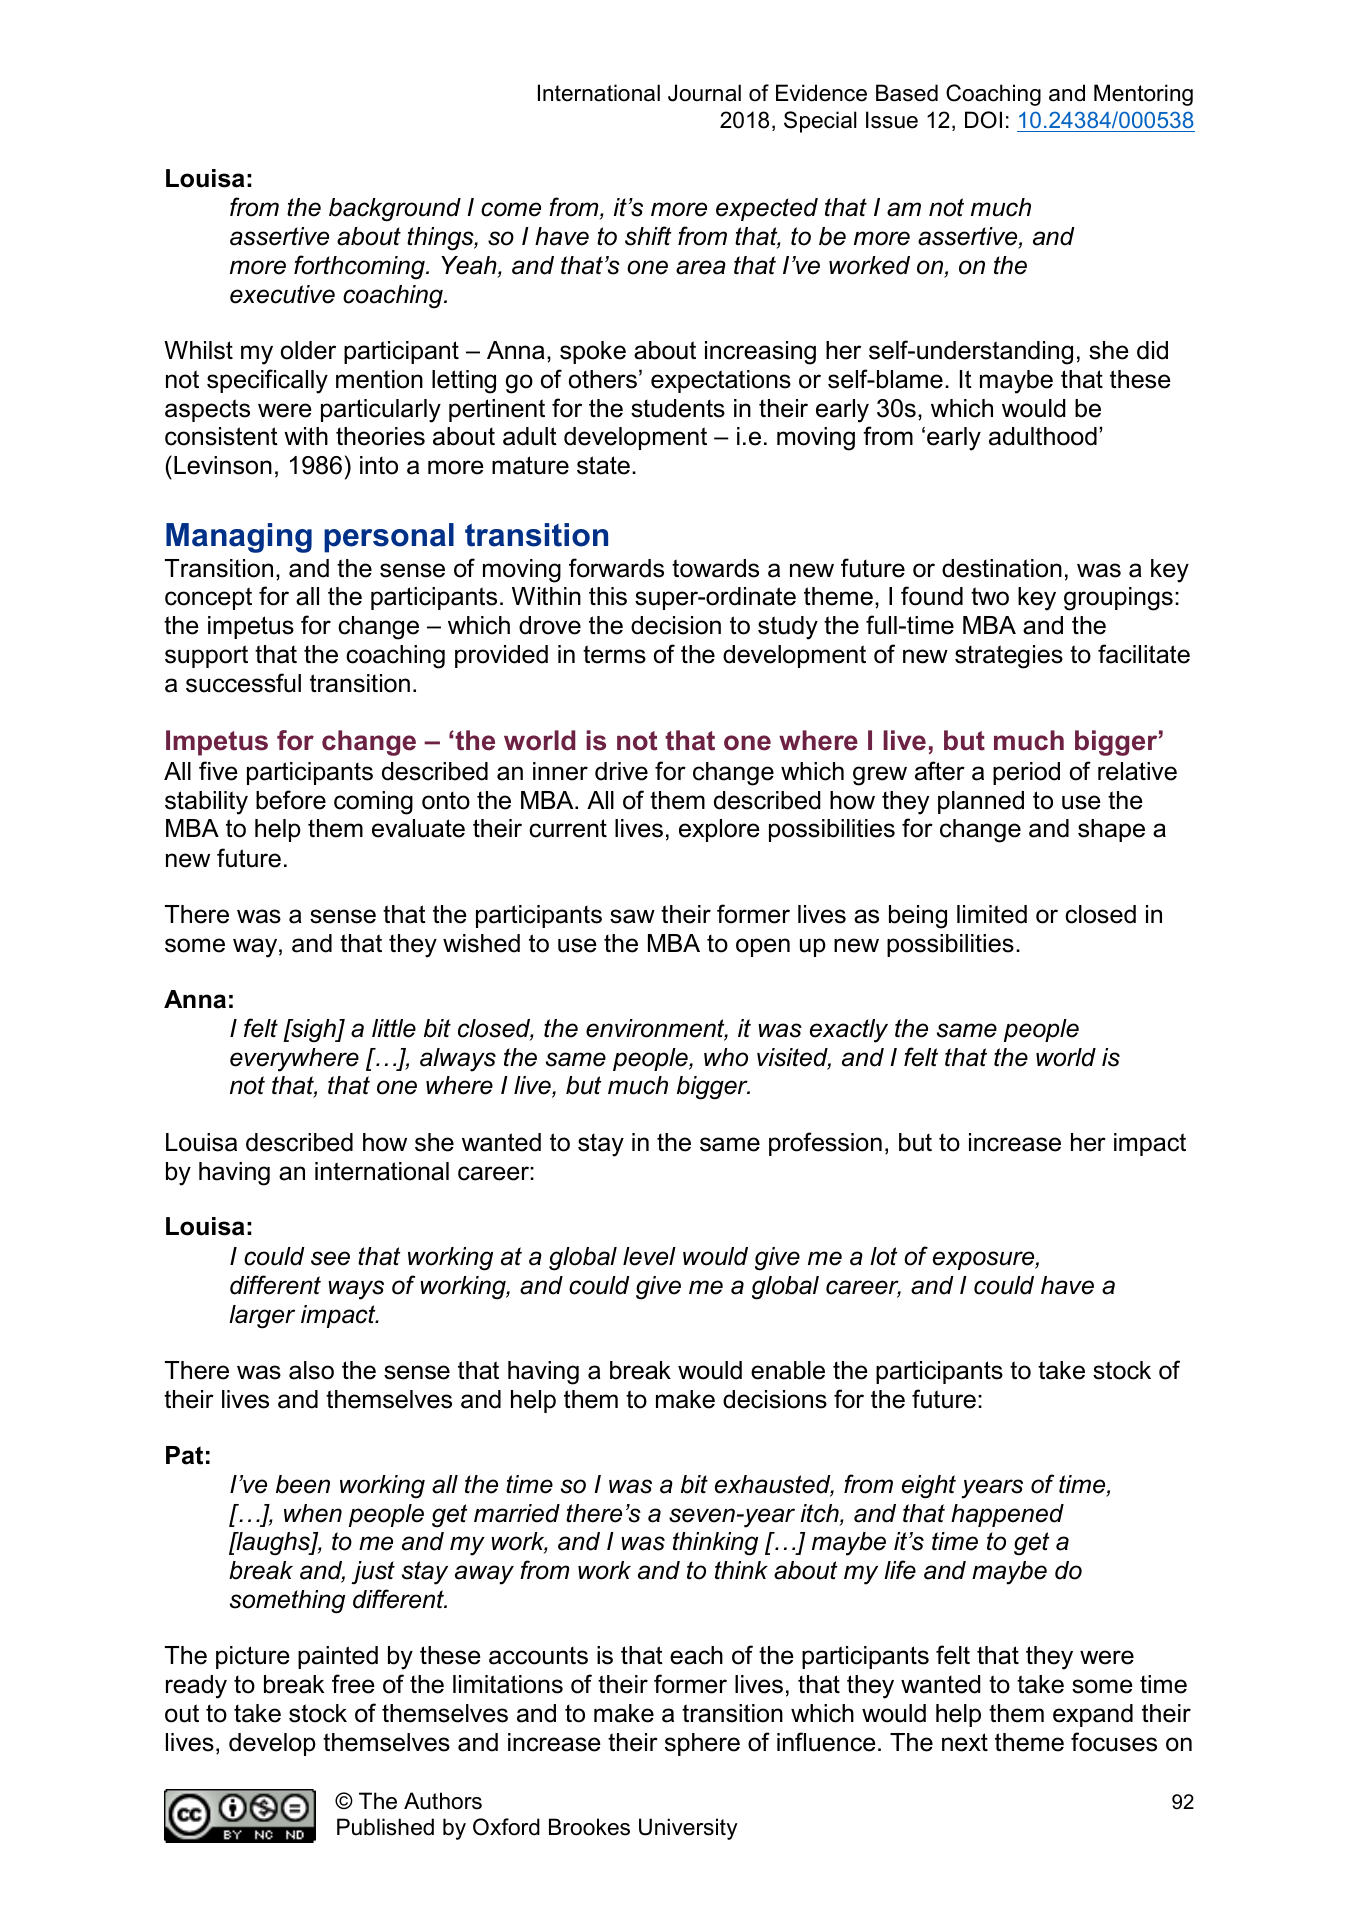 The image size is (1359, 1922). Describe the element at coordinates (330, 1258) in the document. I see `see` at that location.
